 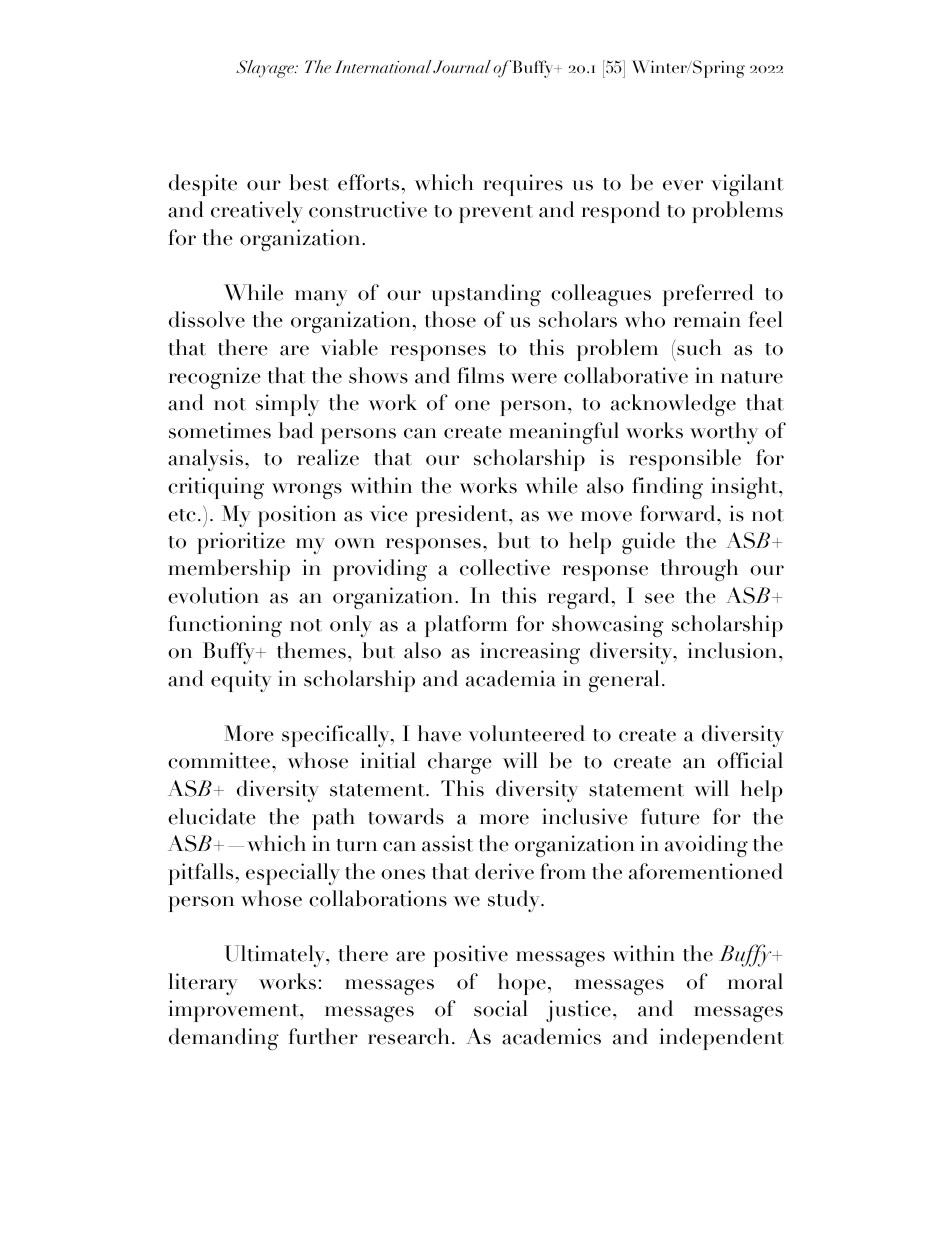 I want to click on elucidate, so click(x=211, y=816).
